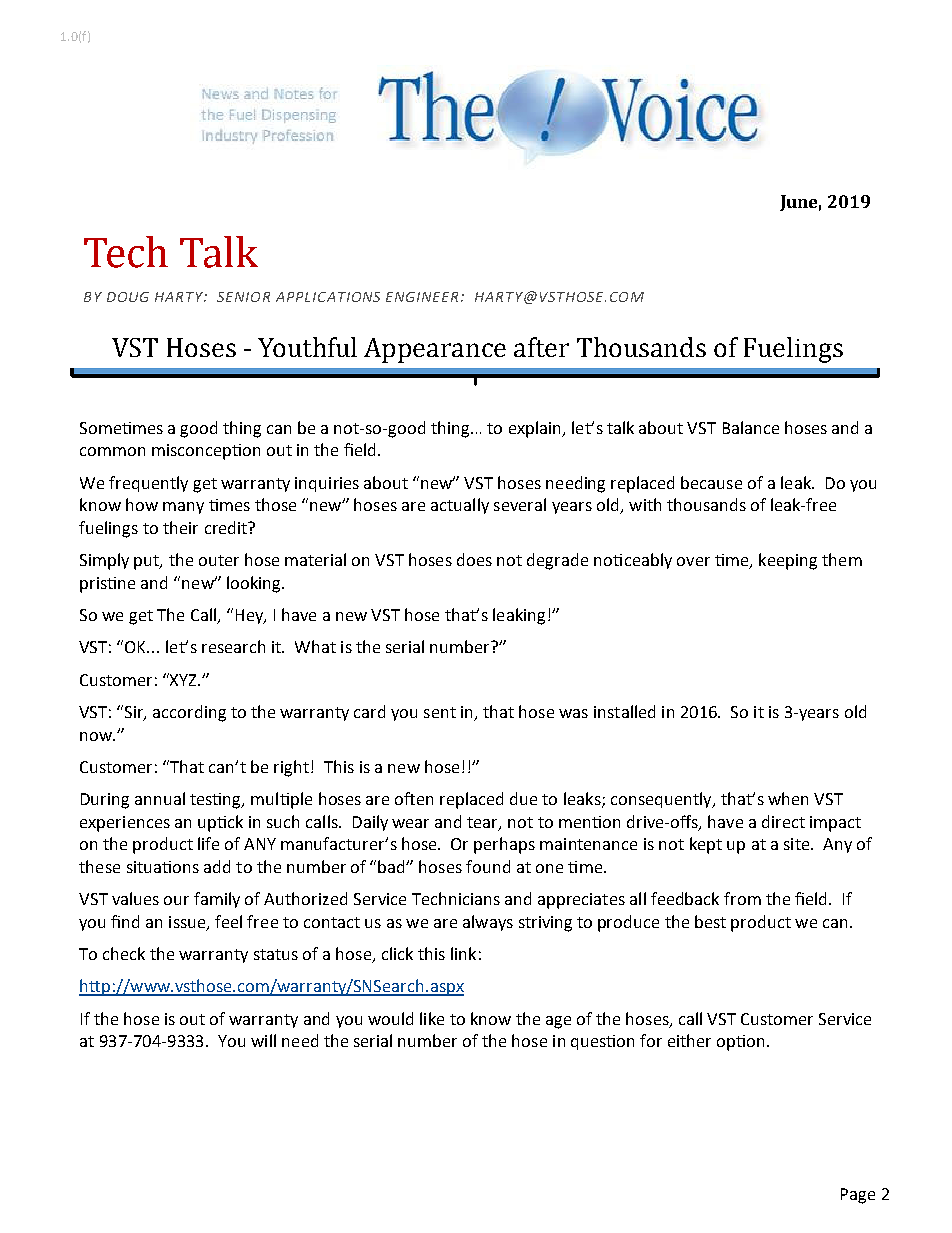  What do you see at coordinates (788, 561) in the screenshot?
I see `keeping` at bounding box center [788, 561].
